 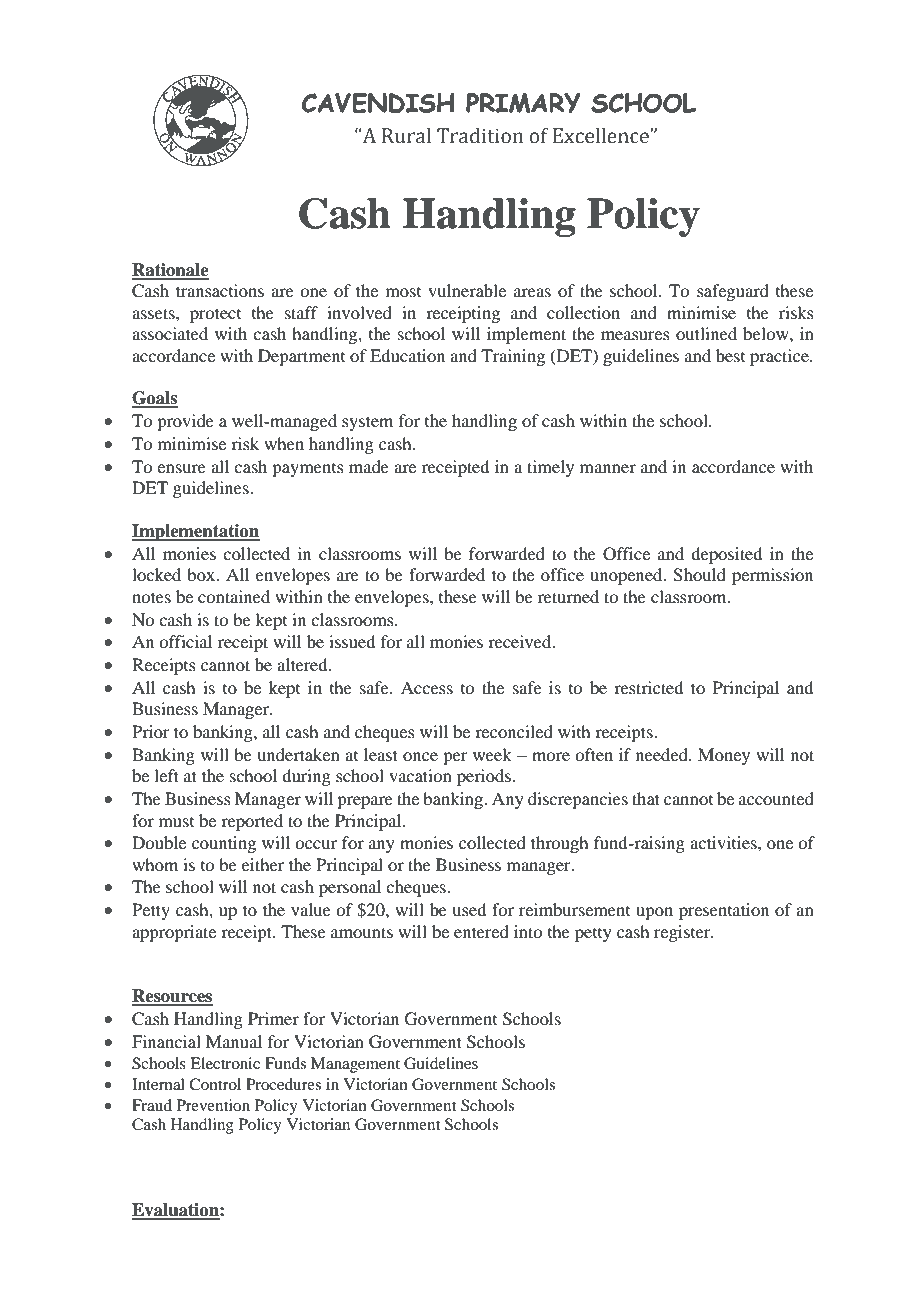 What do you see at coordinates (699, 575) in the document?
I see `Should` at bounding box center [699, 575].
